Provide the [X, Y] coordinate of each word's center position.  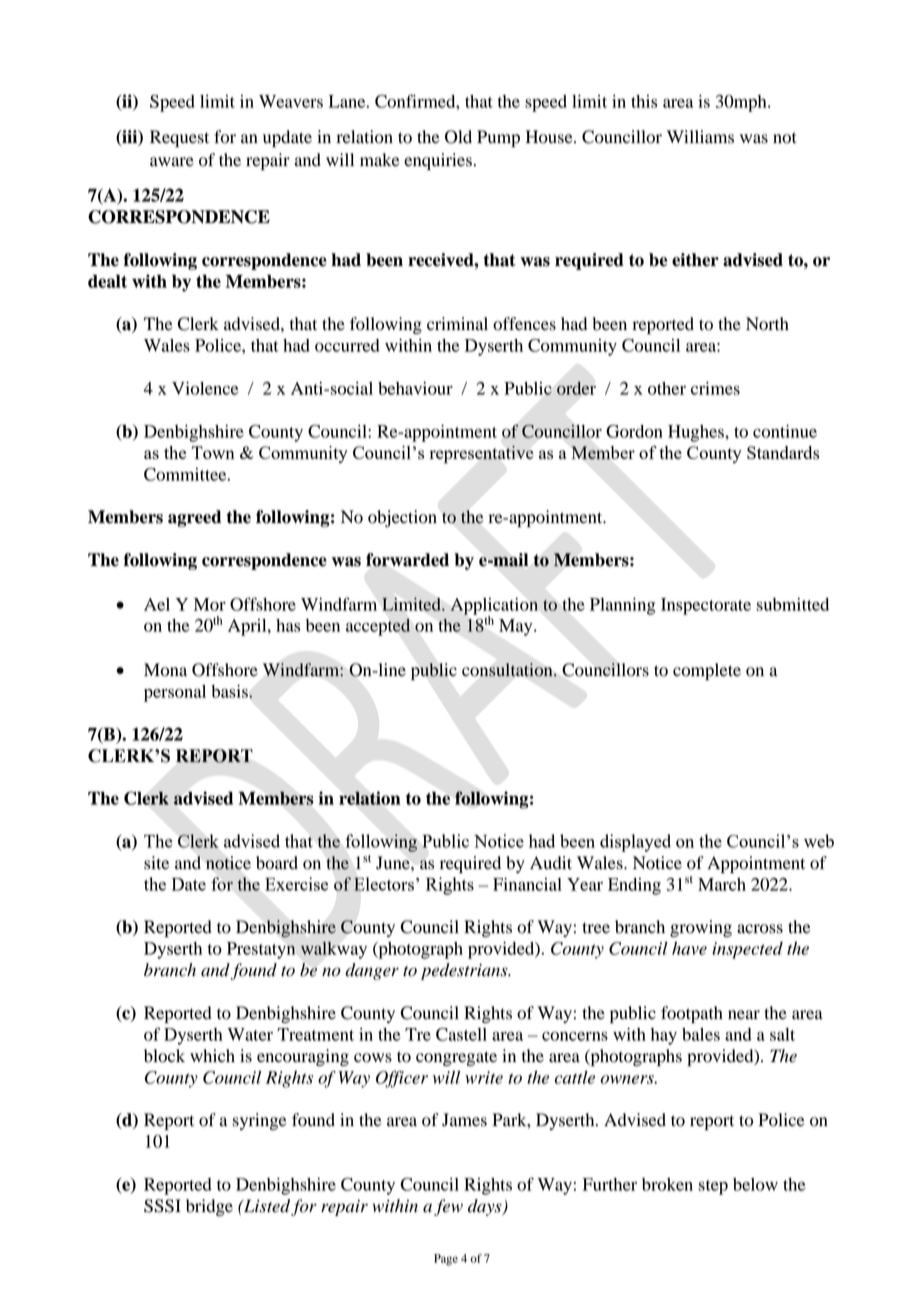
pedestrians [465, 971]
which [212, 1055]
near [744, 1015]
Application [494, 607]
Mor [210, 604]
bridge [209, 1207]
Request [179, 138]
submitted [792, 604]
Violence [205, 388]
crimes [715, 388]
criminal [457, 323]
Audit [551, 863]
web [819, 841]
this [644, 101]
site [156, 863]
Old [458, 137]
